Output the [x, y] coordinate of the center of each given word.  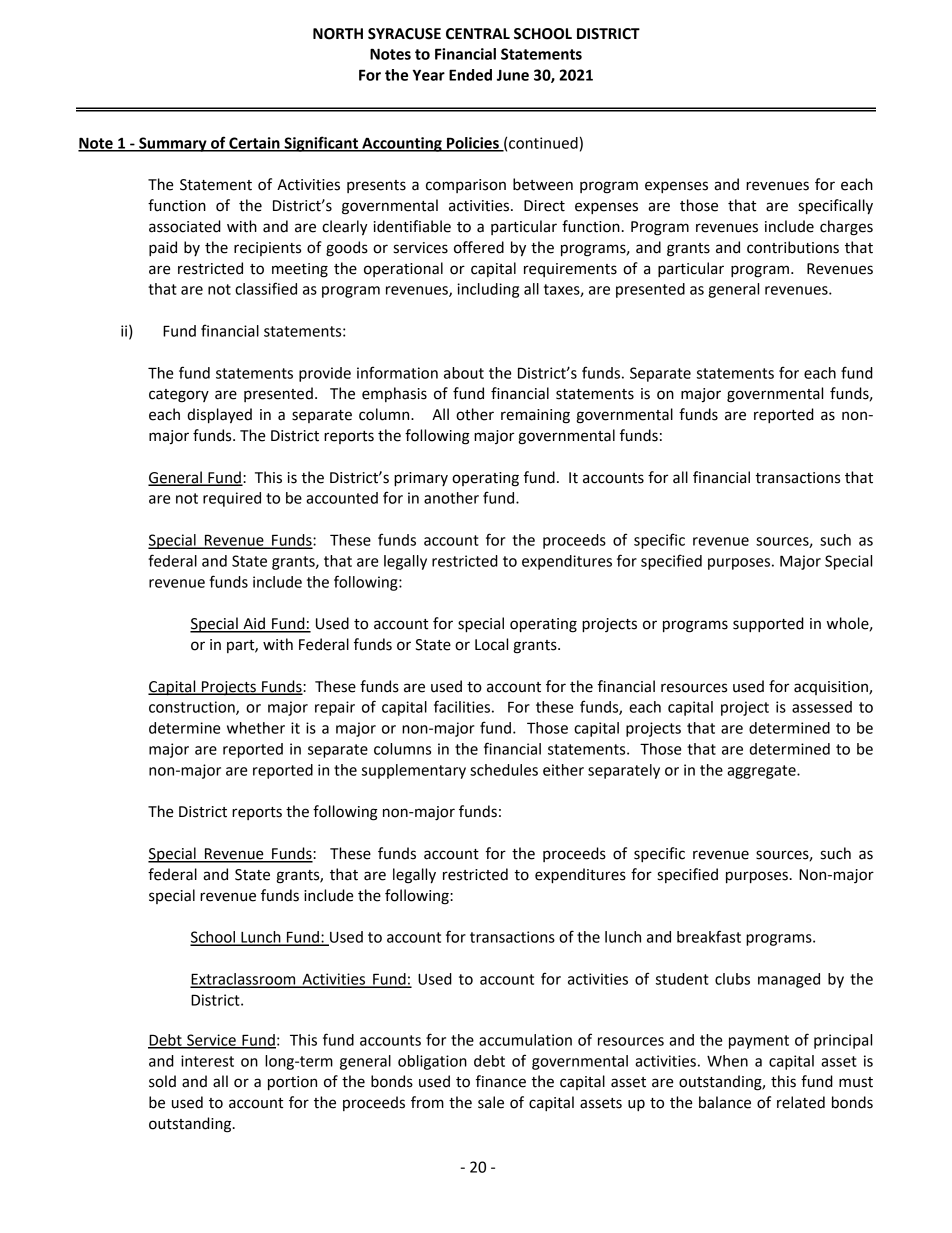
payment [759, 1042]
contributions [793, 247]
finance [501, 1081]
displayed [219, 416]
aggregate [762, 772]
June [513, 75]
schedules [504, 770]
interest [207, 1061]
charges [846, 228]
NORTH [338, 34]
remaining [535, 416]
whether [256, 728]
